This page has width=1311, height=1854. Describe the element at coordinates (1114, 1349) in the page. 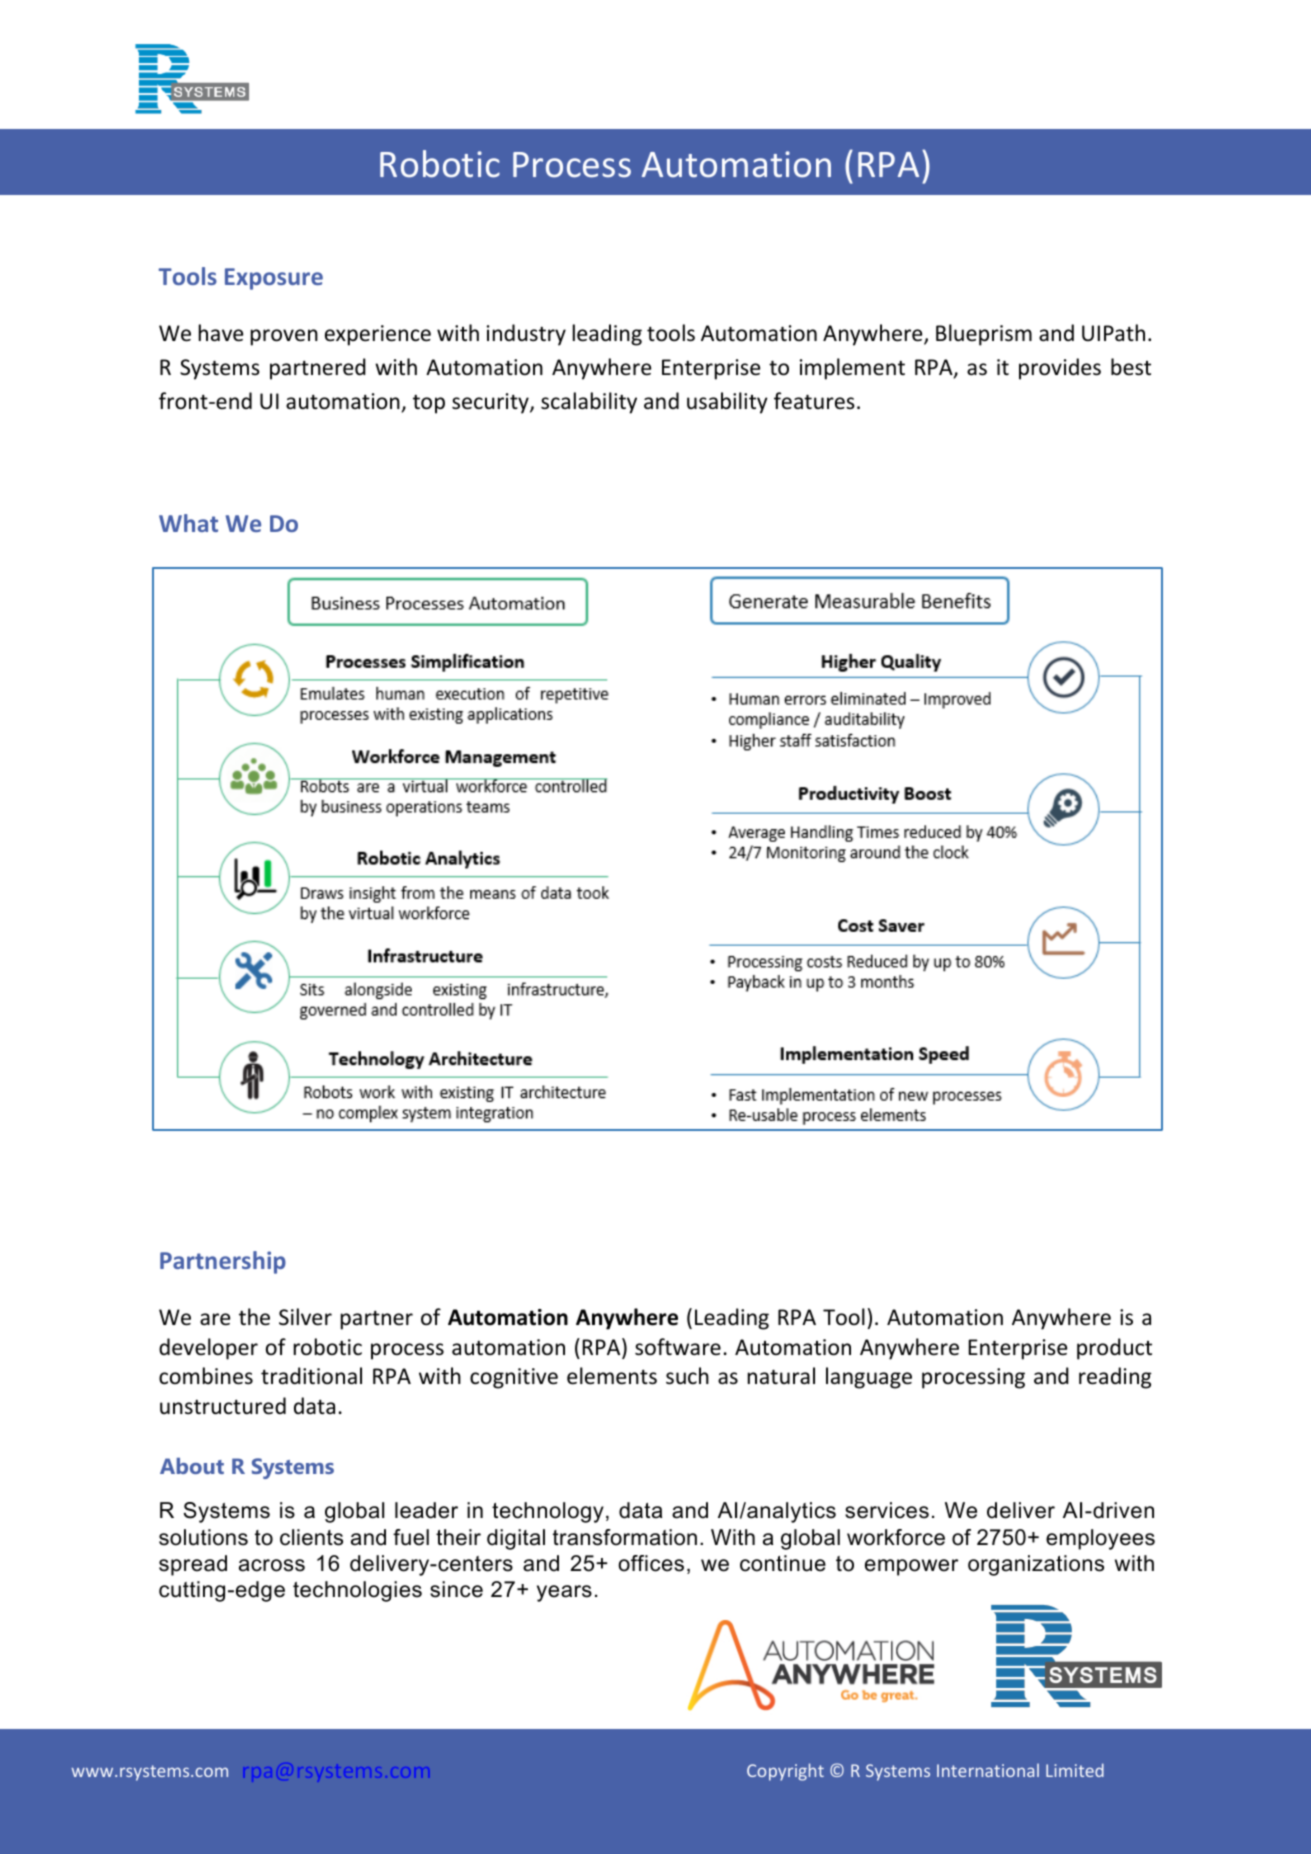

I see `product` at that location.
